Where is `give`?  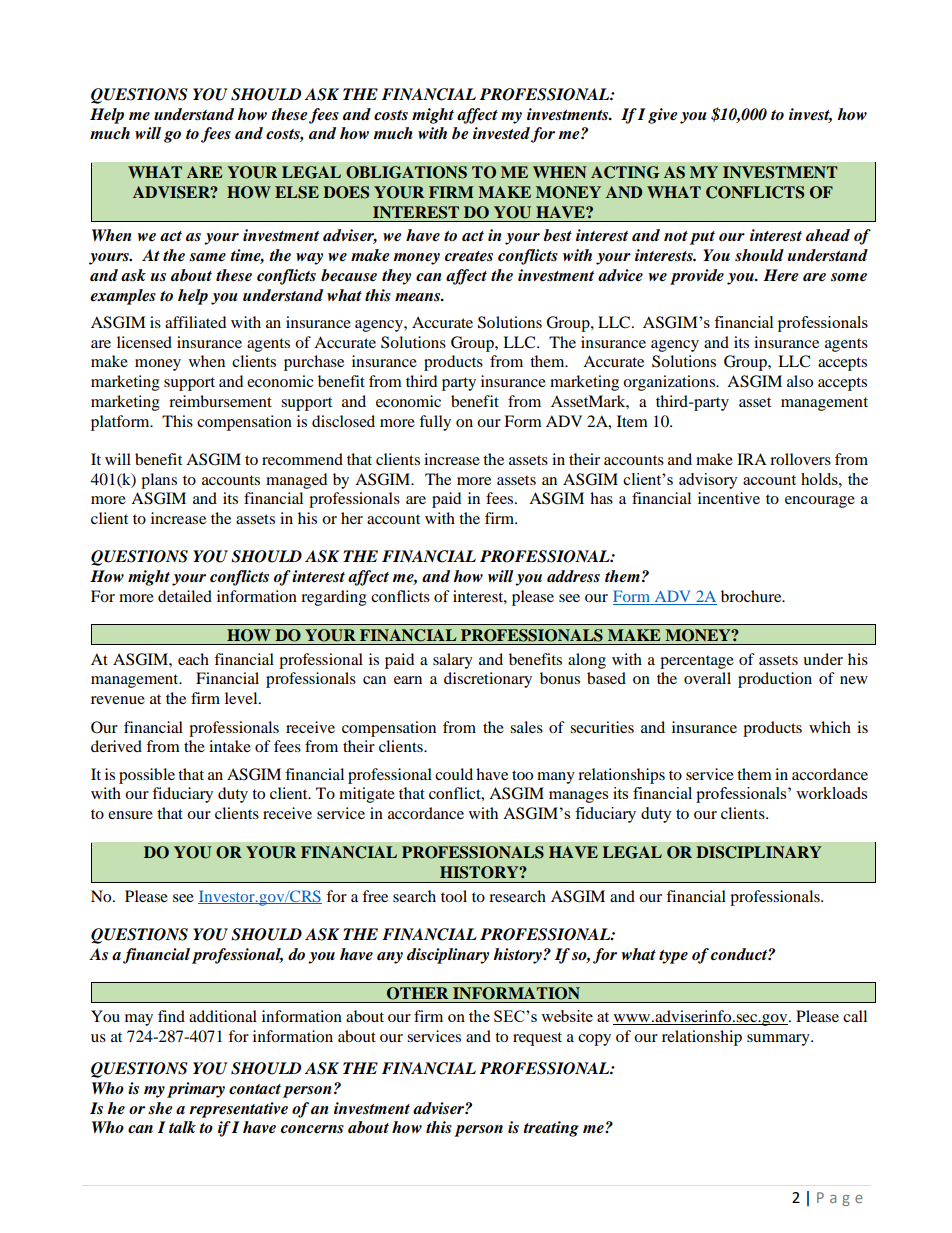
give is located at coordinates (663, 116).
